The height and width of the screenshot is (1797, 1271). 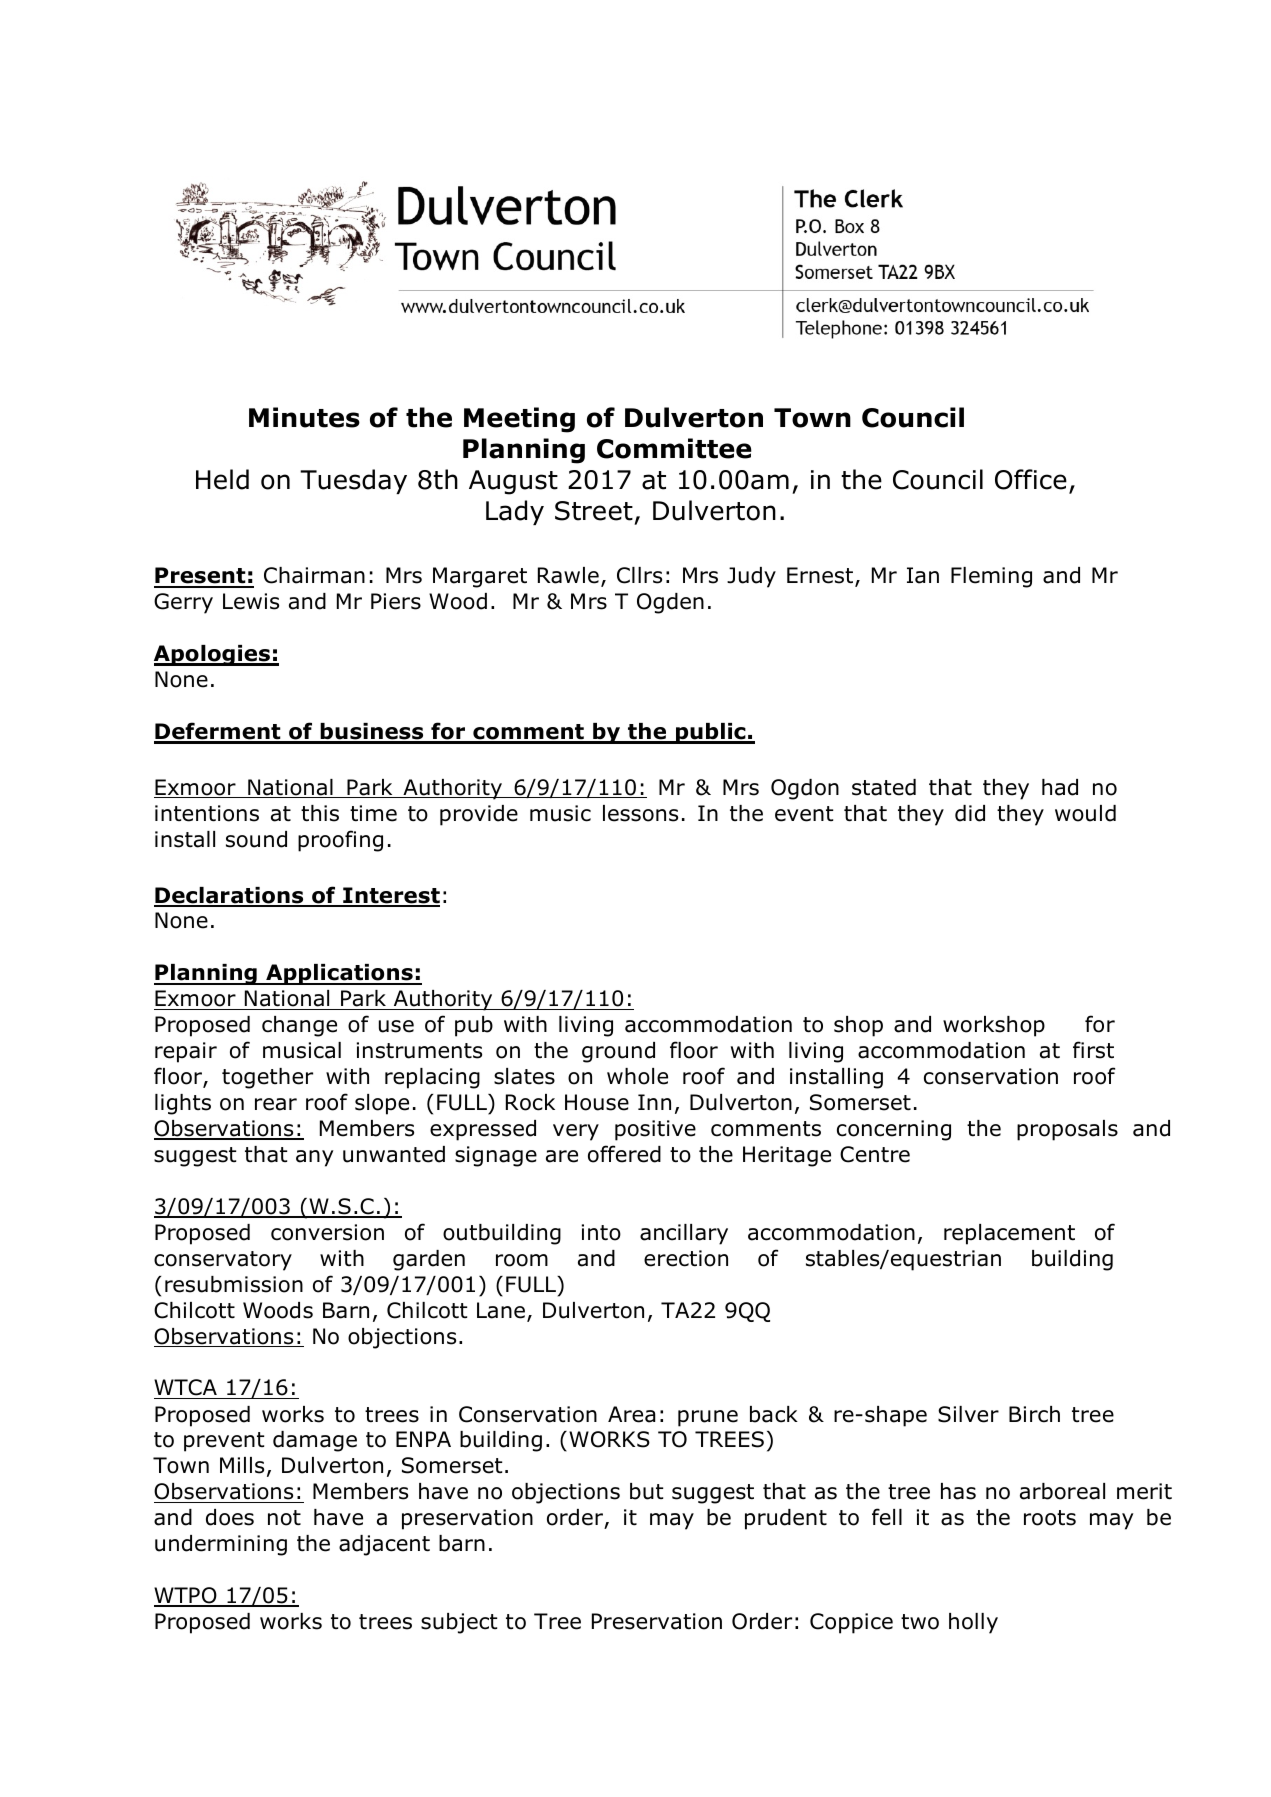 What do you see at coordinates (315, 1441) in the screenshot?
I see `damage` at bounding box center [315, 1441].
